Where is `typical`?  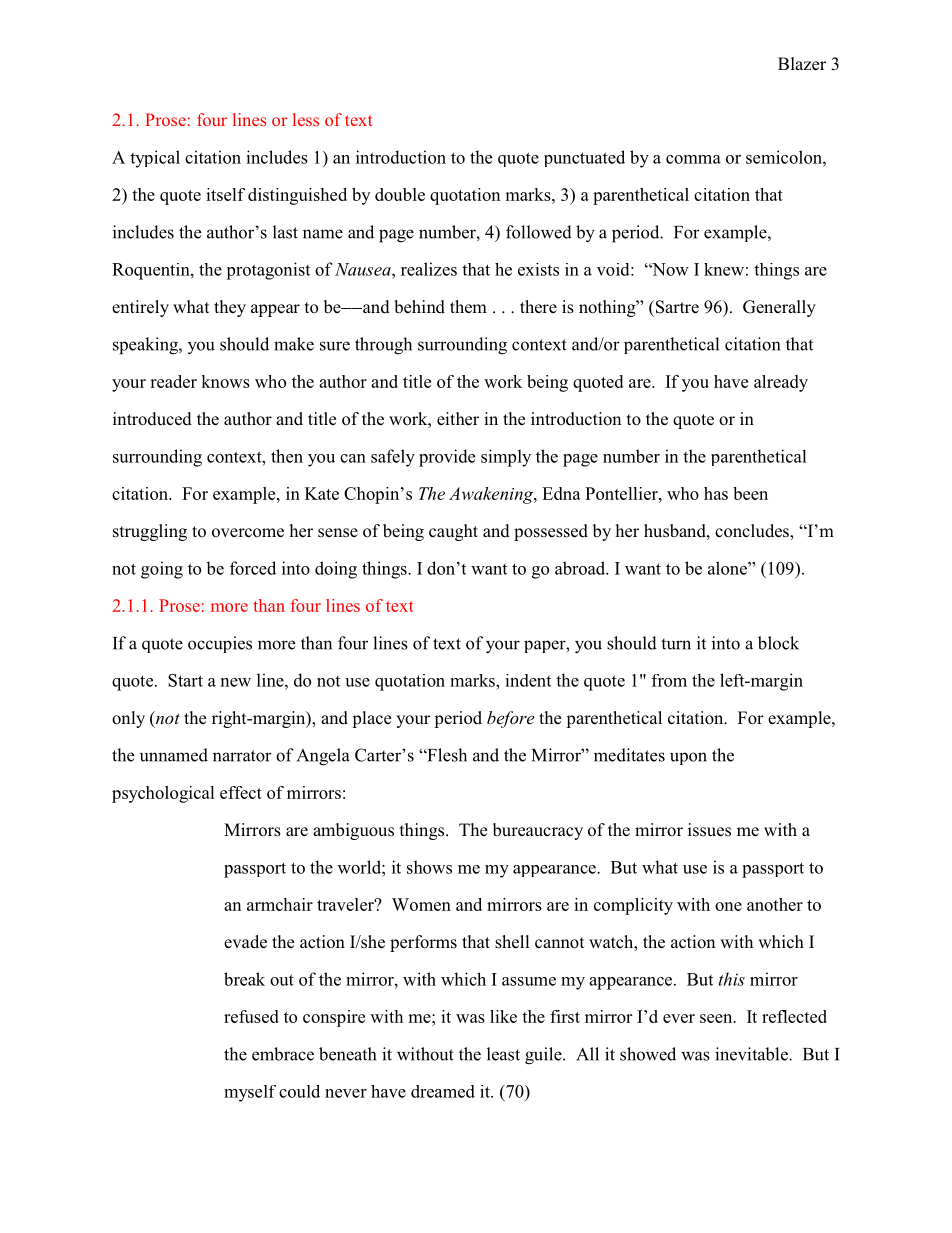
typical is located at coordinates (155, 159).
